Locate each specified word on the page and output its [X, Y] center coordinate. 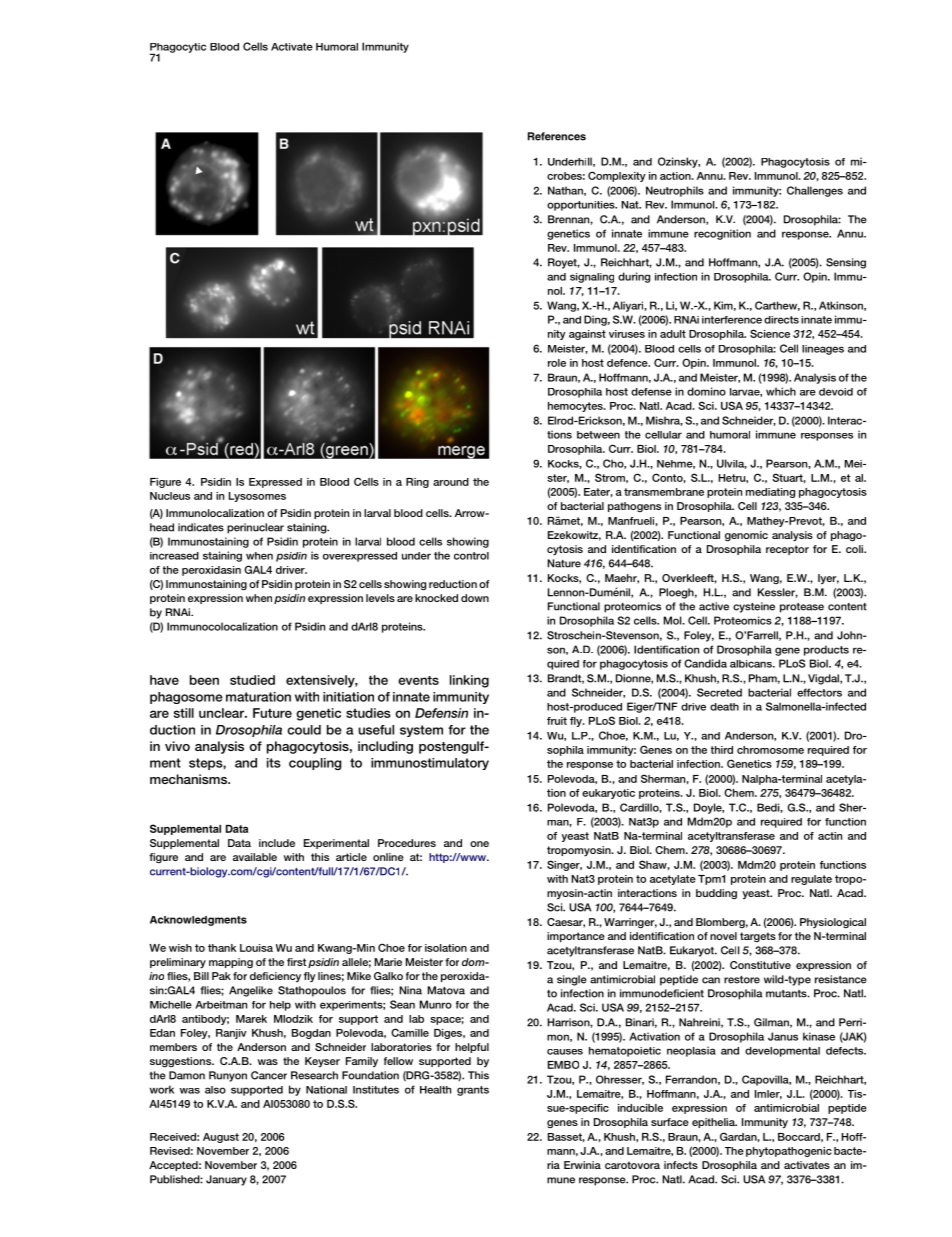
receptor [787, 550]
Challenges [815, 191]
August [221, 1138]
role [557, 363]
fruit [557, 721]
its [274, 763]
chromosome [770, 750]
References [557, 136]
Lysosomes [257, 497]
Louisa [256, 948]
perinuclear [255, 528]
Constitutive [760, 965]
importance [576, 937]
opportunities [582, 206]
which [781, 391]
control [471, 556]
